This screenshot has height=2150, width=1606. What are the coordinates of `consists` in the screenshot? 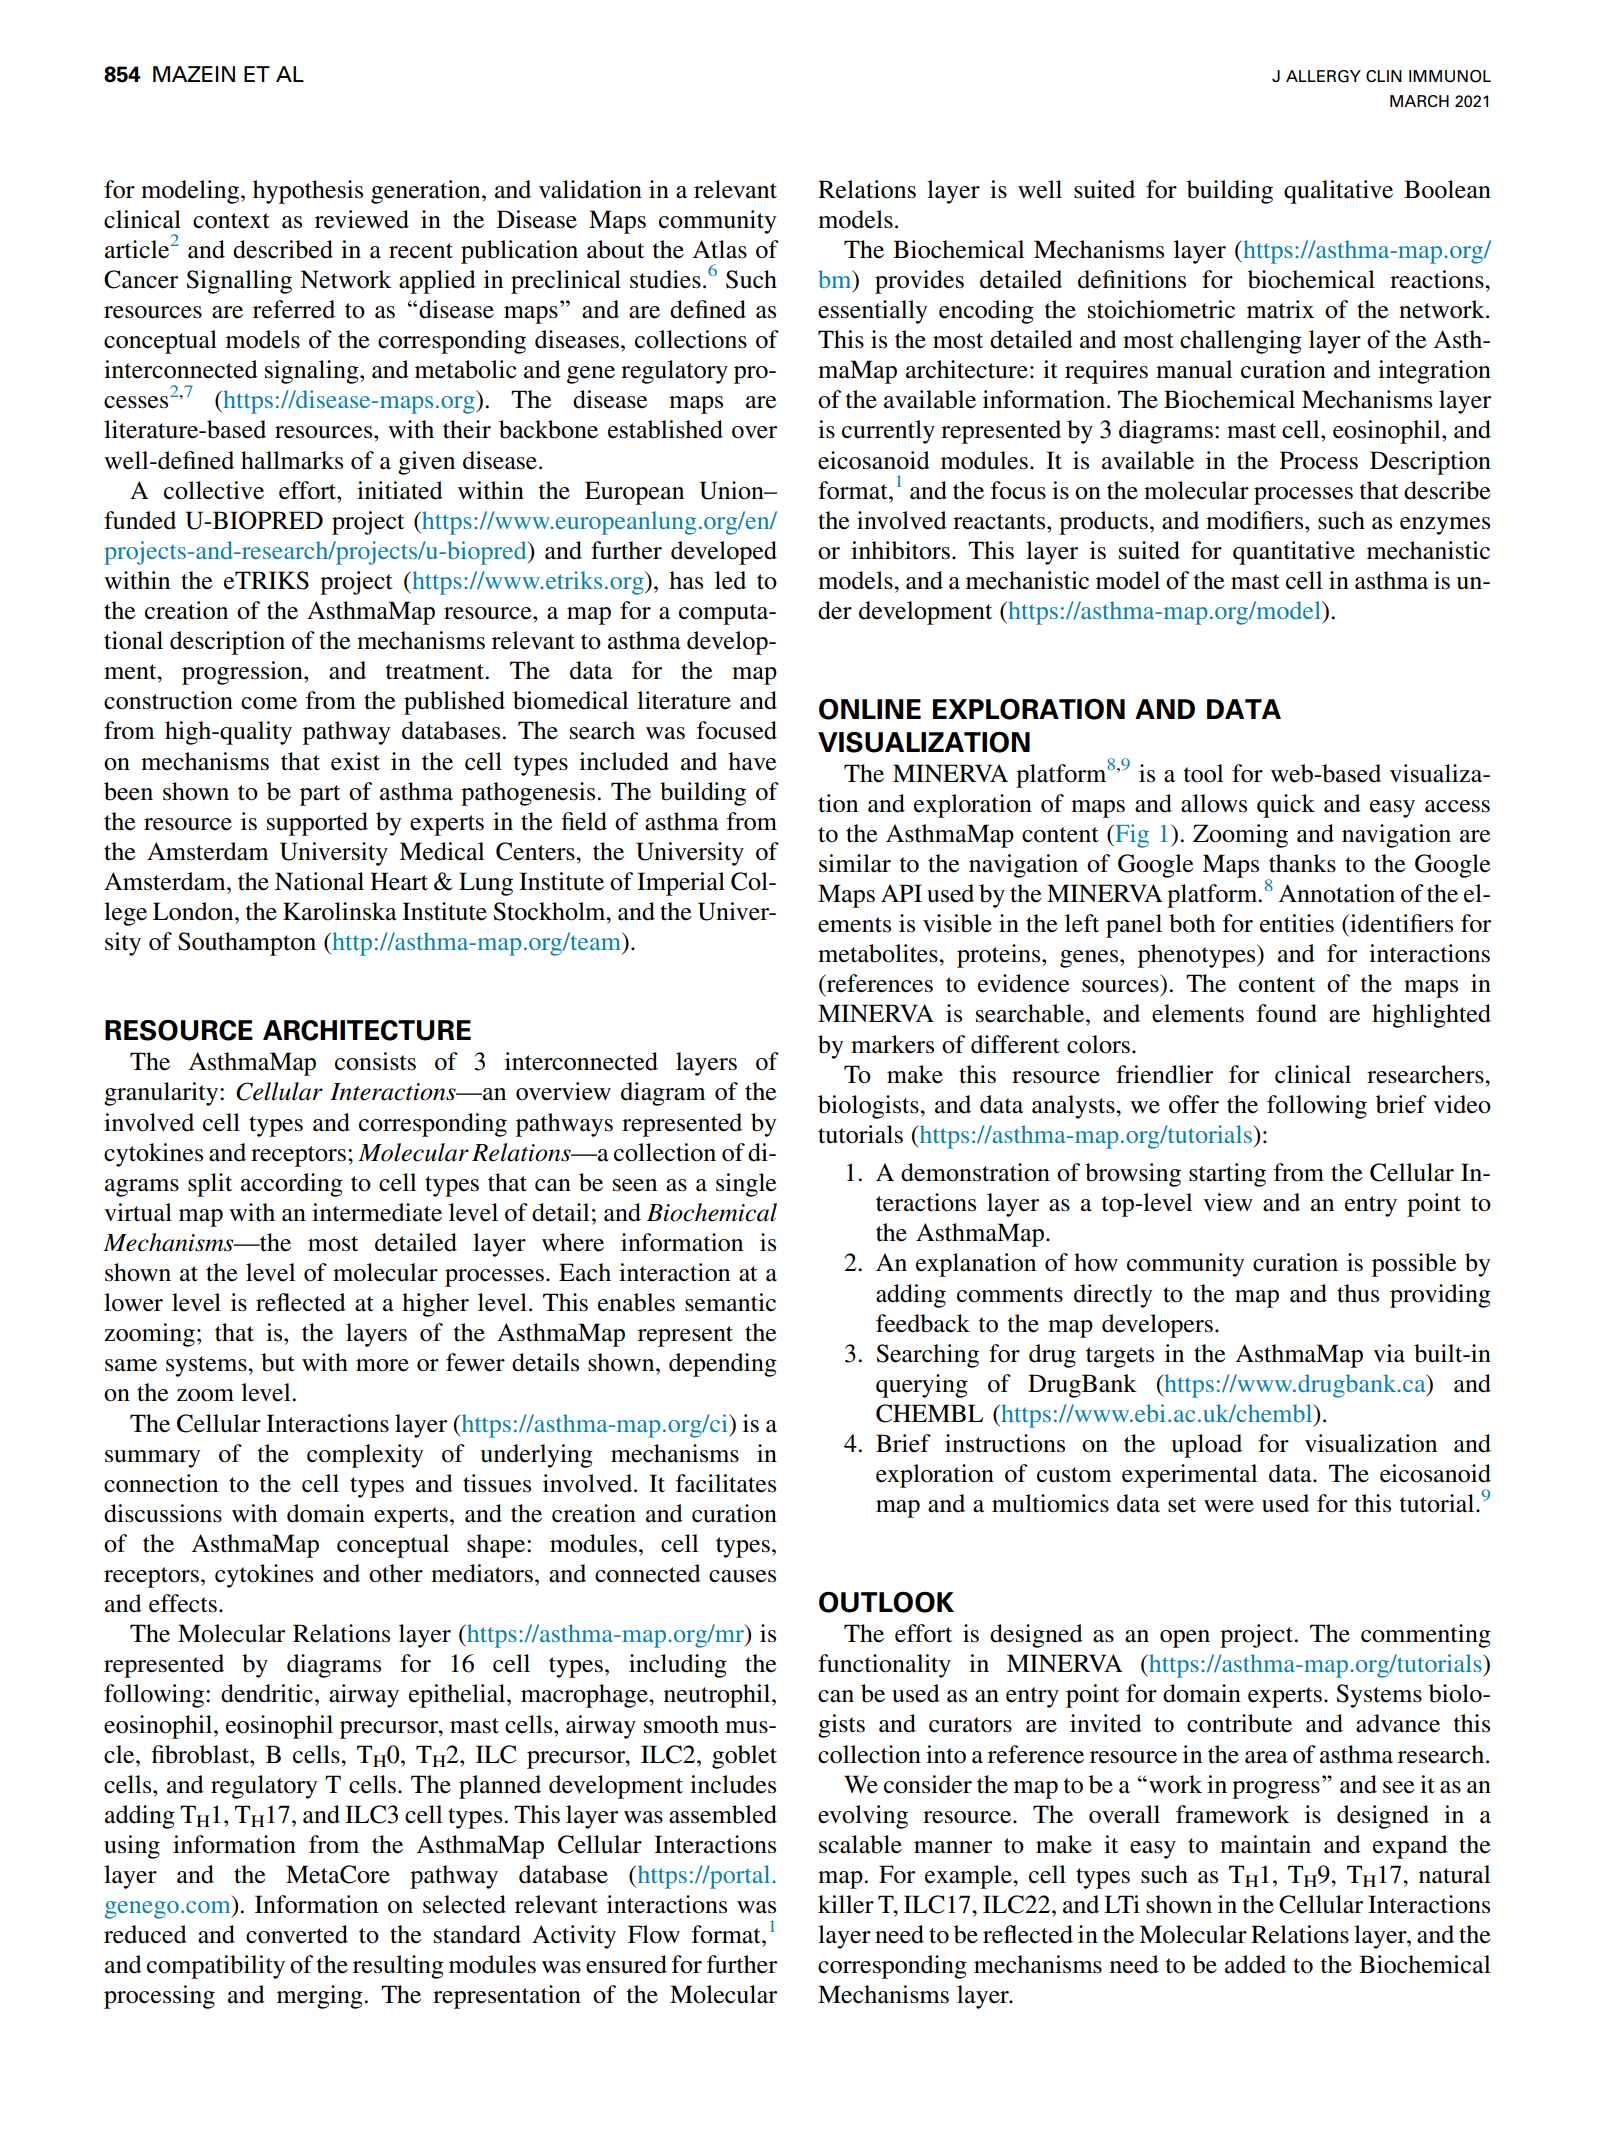 It's located at (375, 1061).
